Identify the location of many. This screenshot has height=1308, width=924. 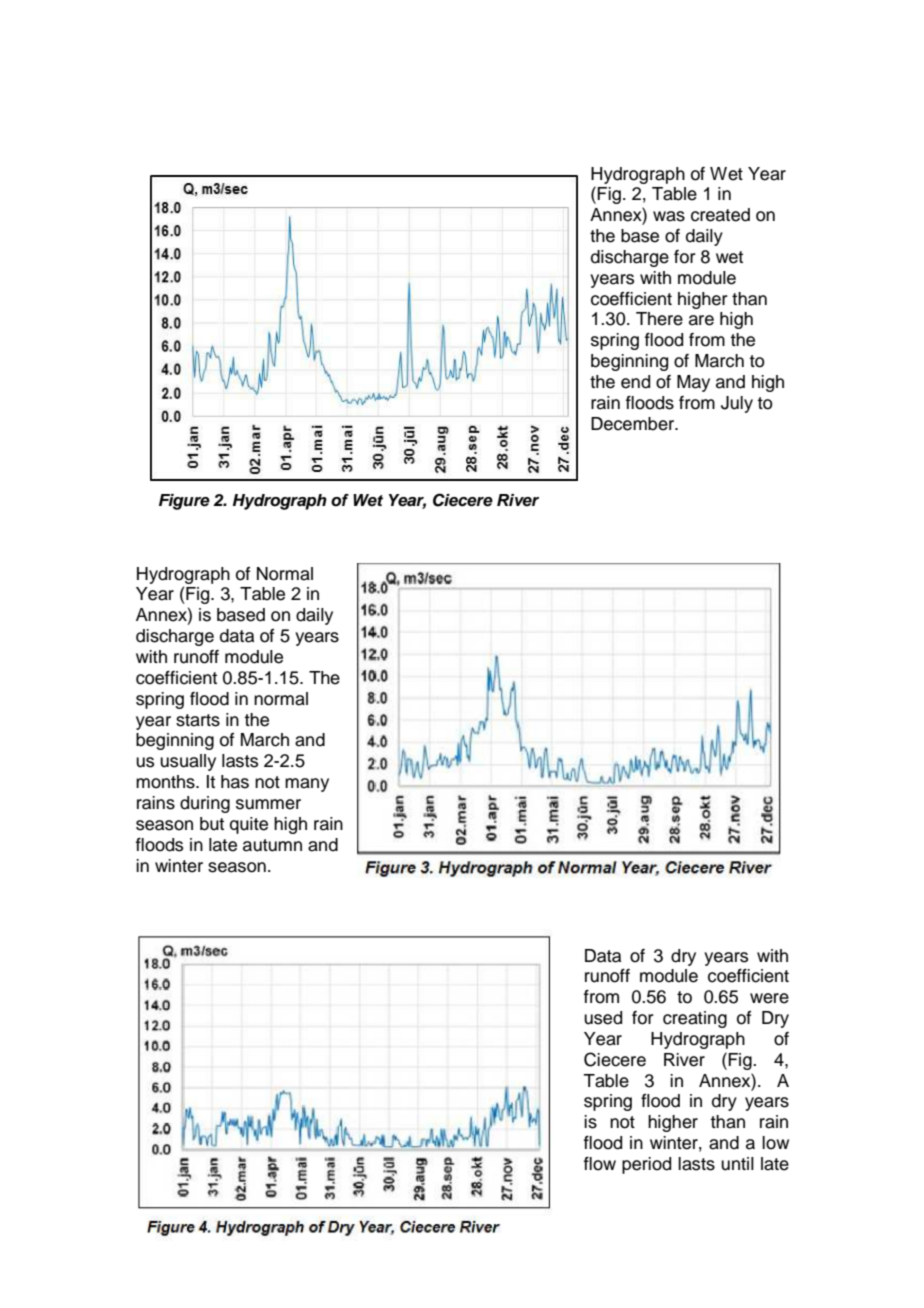
(307, 785).
